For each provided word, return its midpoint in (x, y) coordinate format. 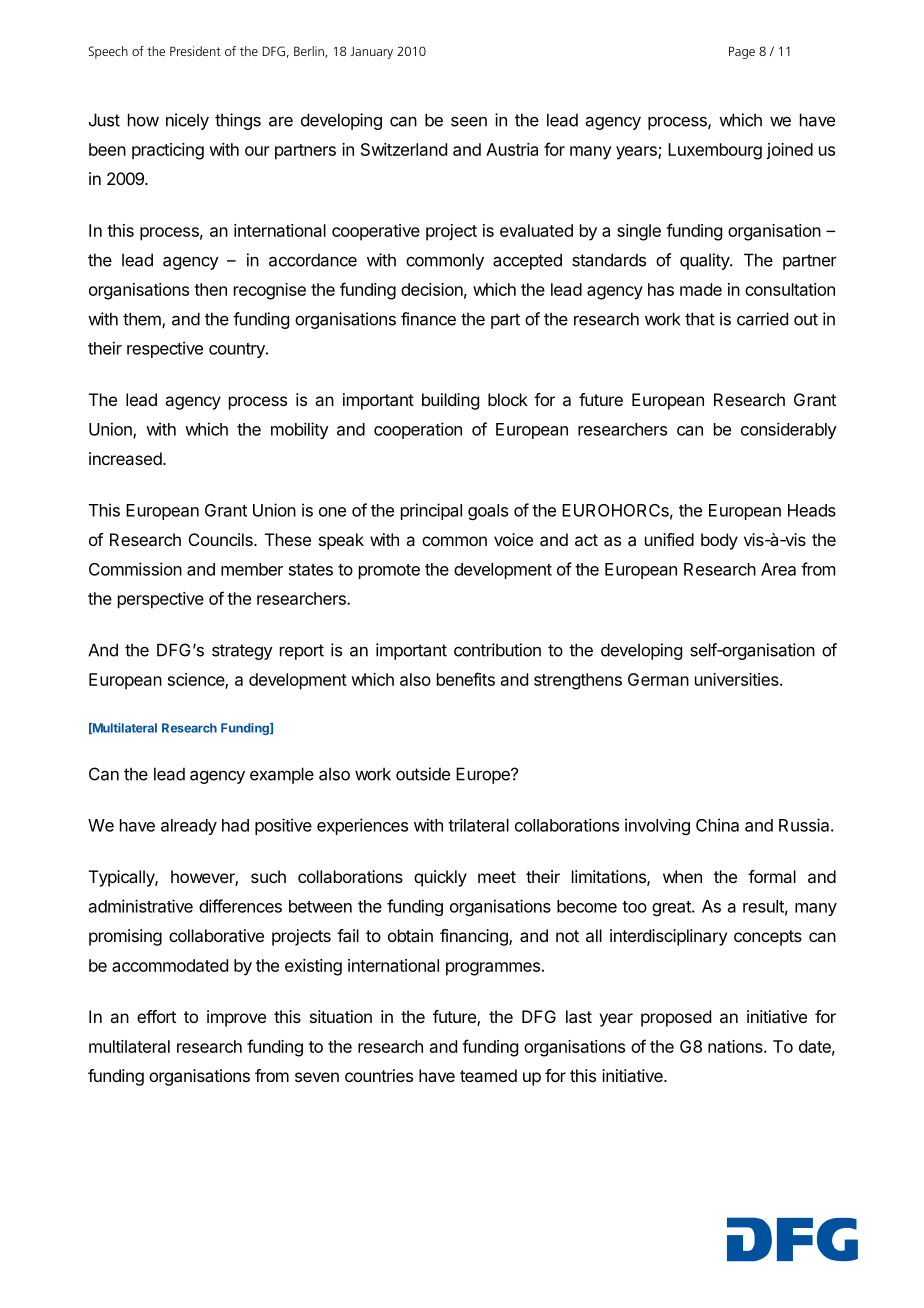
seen (469, 121)
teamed (488, 1075)
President (195, 51)
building (450, 401)
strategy (242, 652)
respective (165, 349)
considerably (789, 430)
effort (156, 1016)
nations (736, 1046)
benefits (466, 679)
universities (738, 679)
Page (742, 52)
